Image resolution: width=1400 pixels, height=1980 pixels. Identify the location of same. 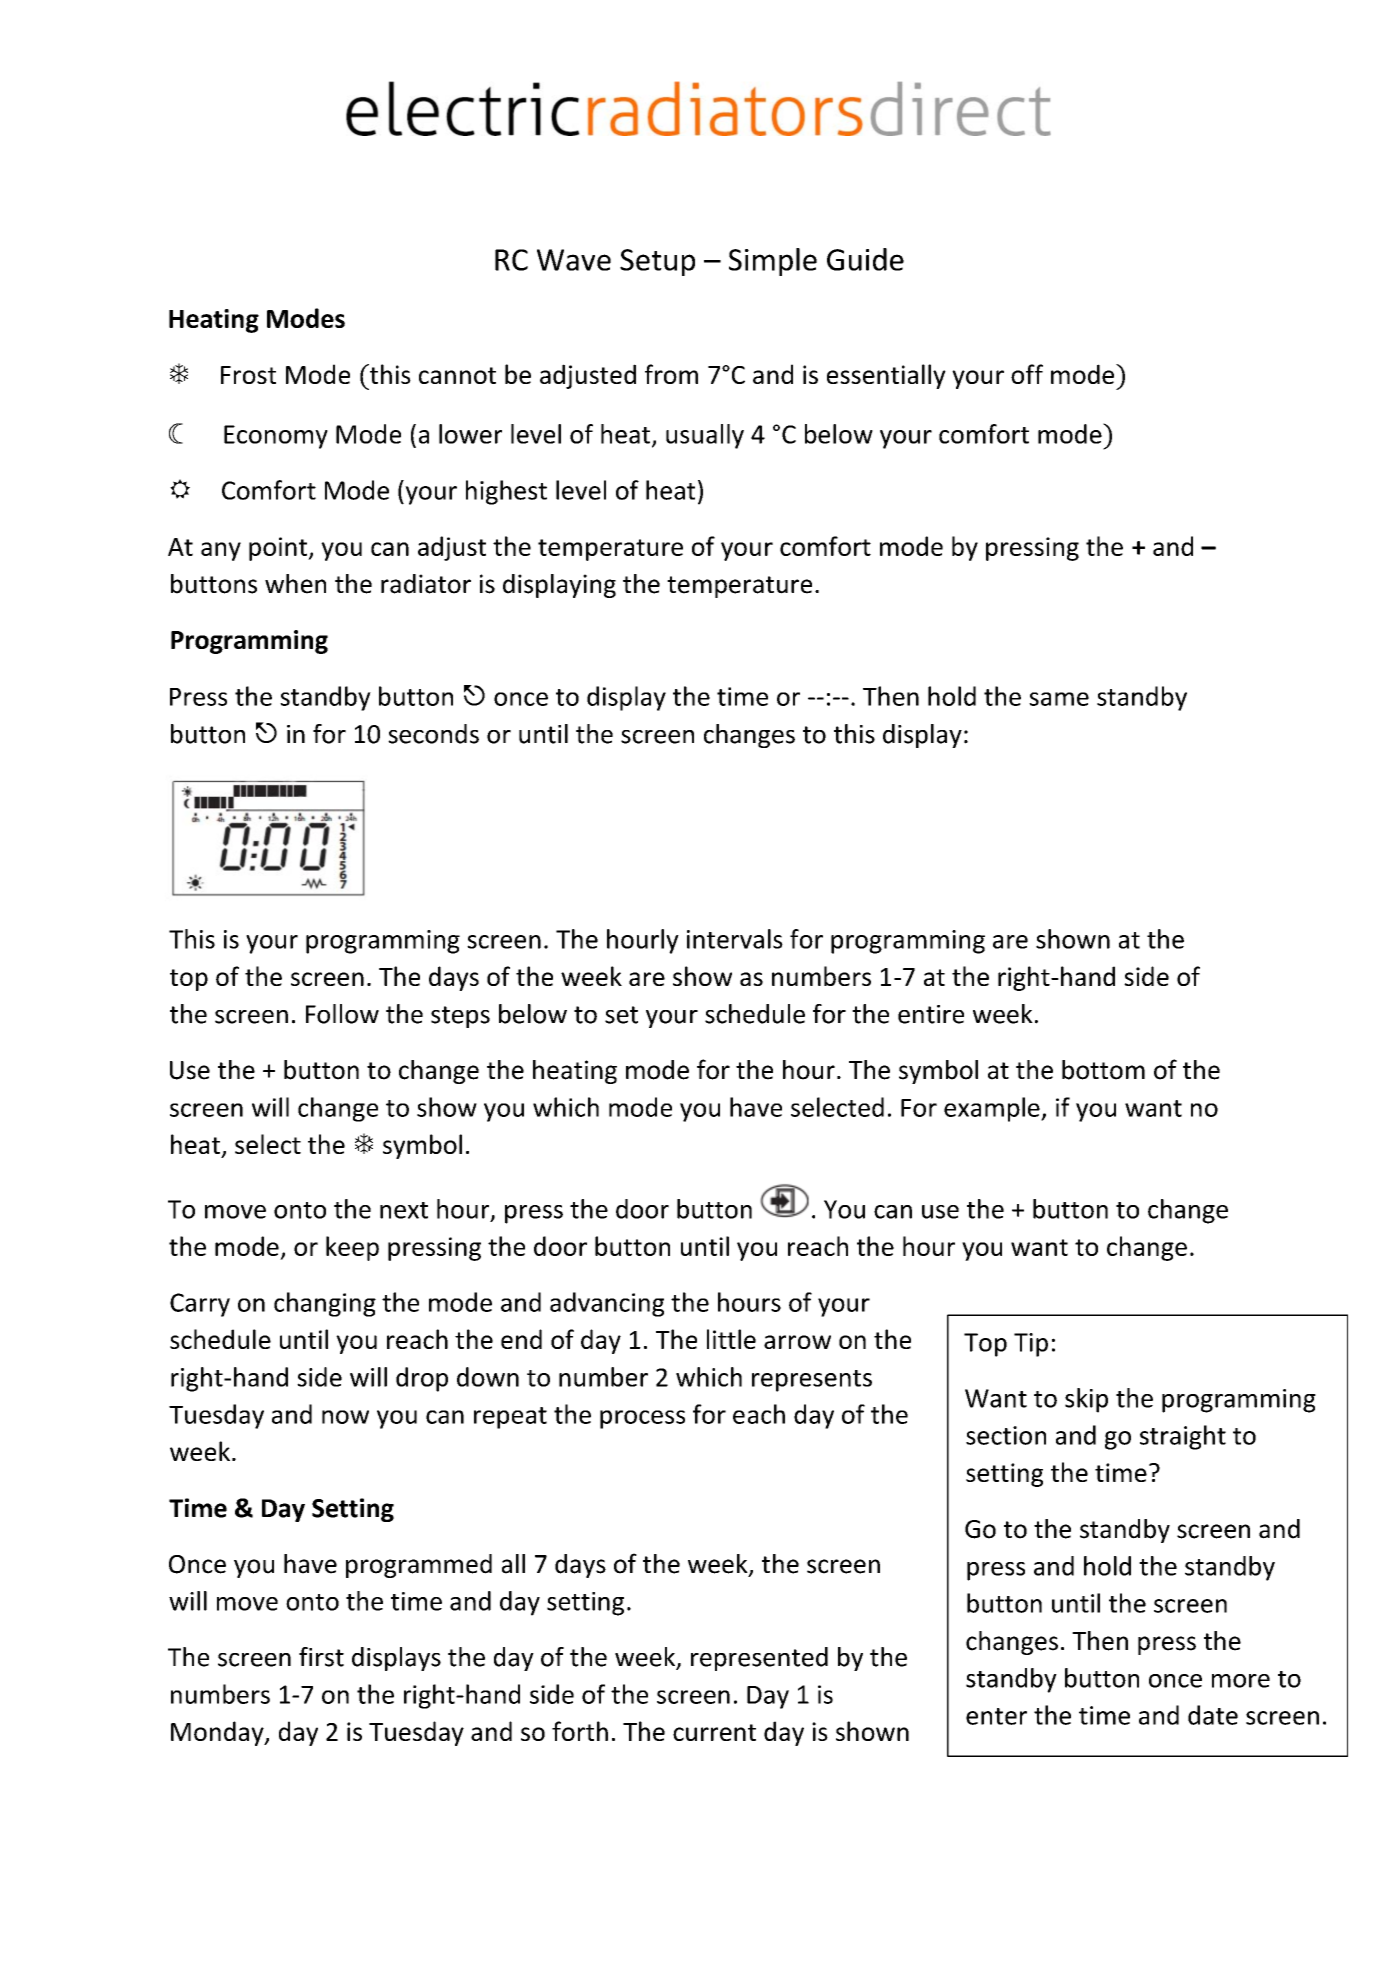
(1059, 699).
